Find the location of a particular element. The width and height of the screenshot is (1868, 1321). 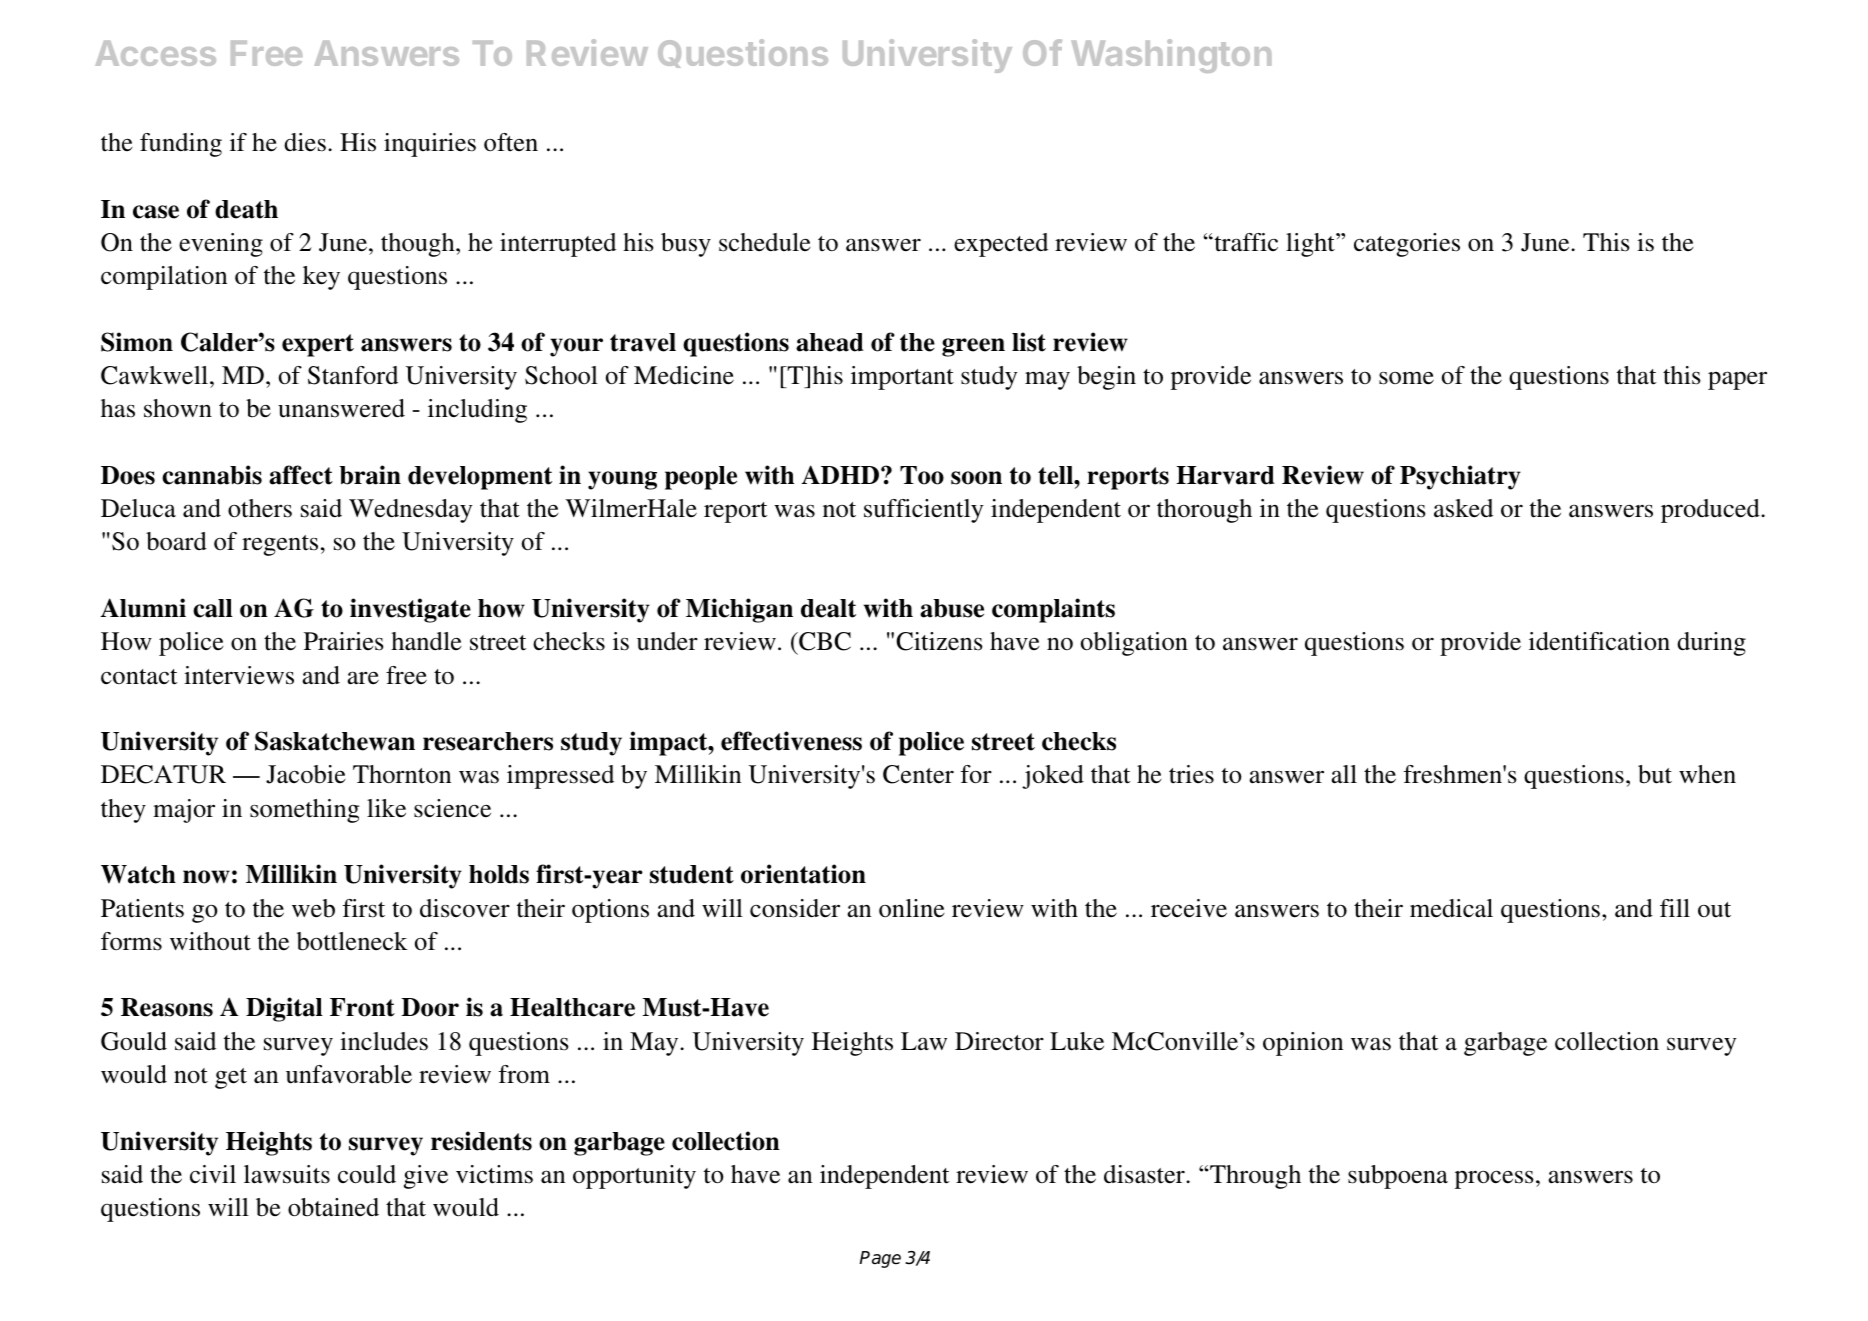

obtained is located at coordinates (333, 1207).
